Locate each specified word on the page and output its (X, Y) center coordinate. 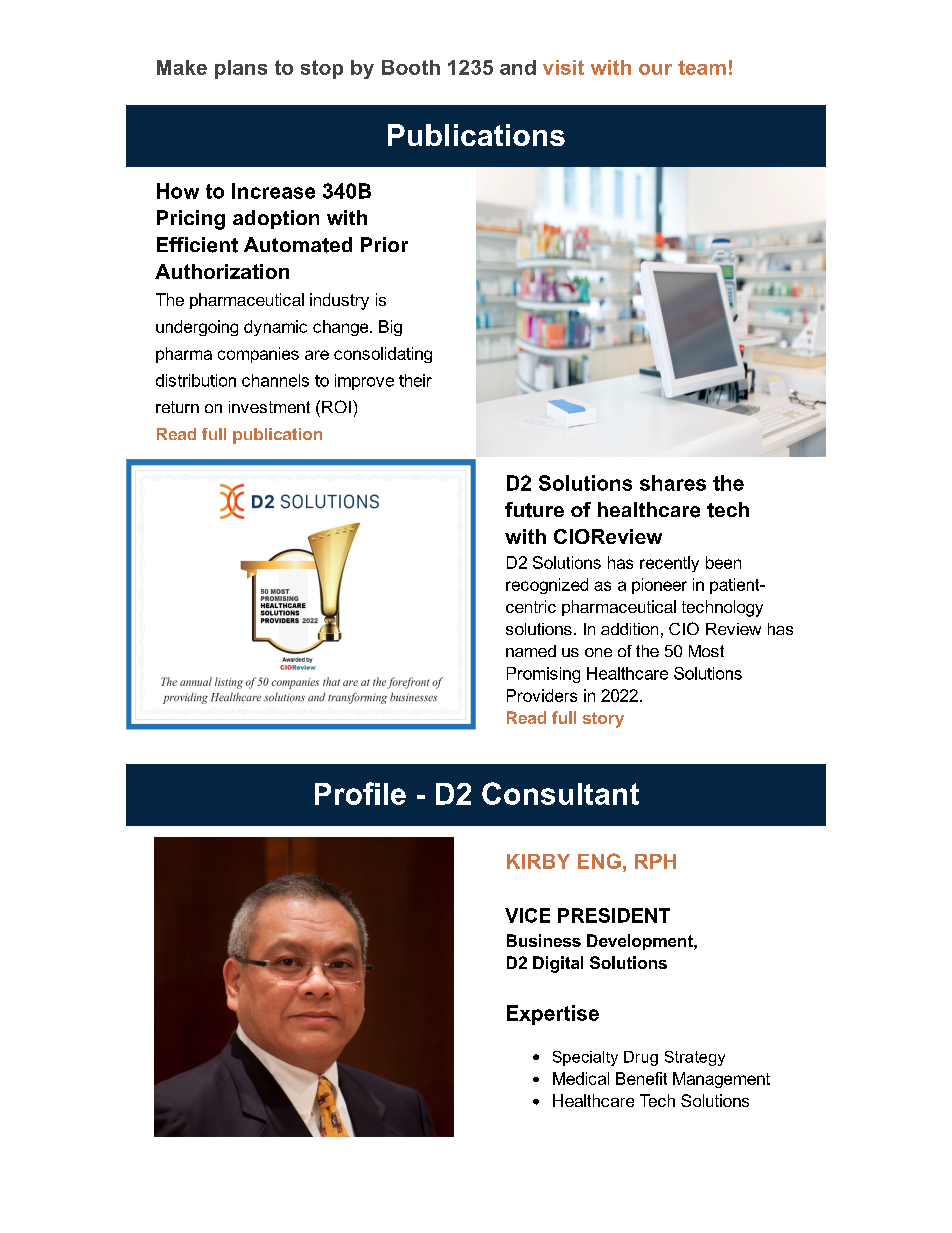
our (655, 69)
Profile (360, 793)
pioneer (659, 586)
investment (269, 407)
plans (241, 69)
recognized (547, 586)
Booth (411, 67)
